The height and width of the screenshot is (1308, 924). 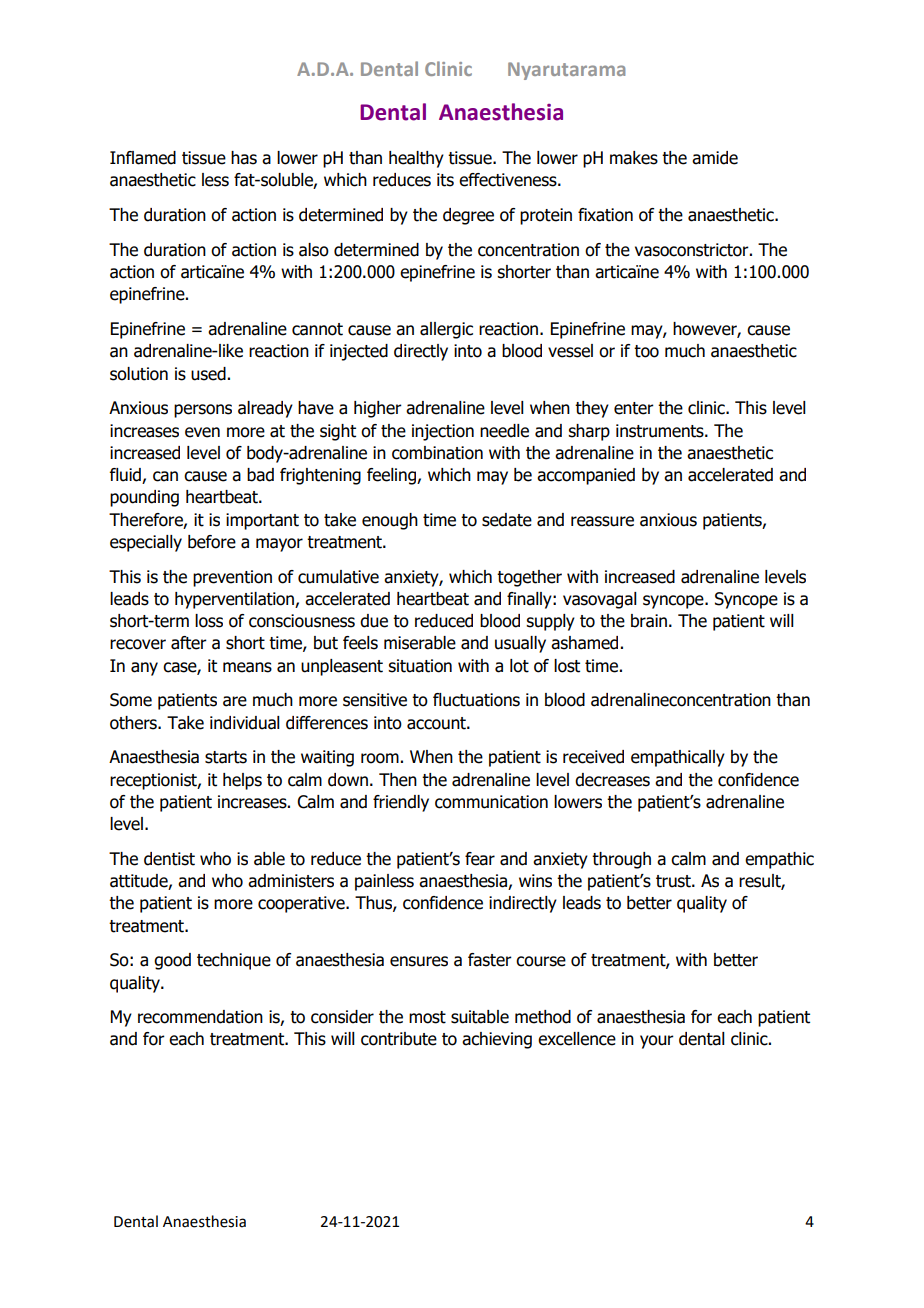 I want to click on most, so click(x=427, y=1017).
